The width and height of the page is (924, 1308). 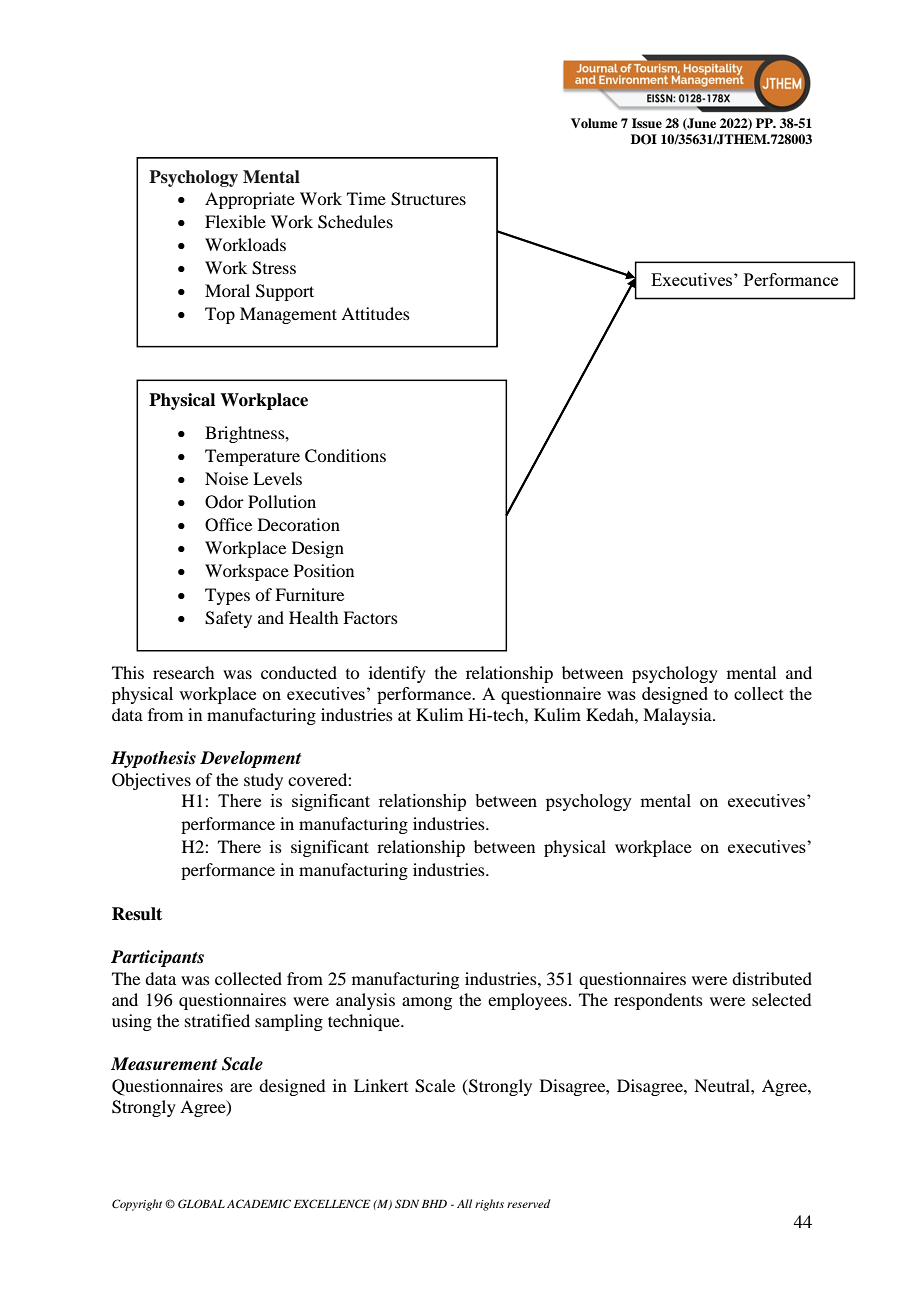 What do you see at coordinates (428, 199) in the page?
I see `Structures` at bounding box center [428, 199].
